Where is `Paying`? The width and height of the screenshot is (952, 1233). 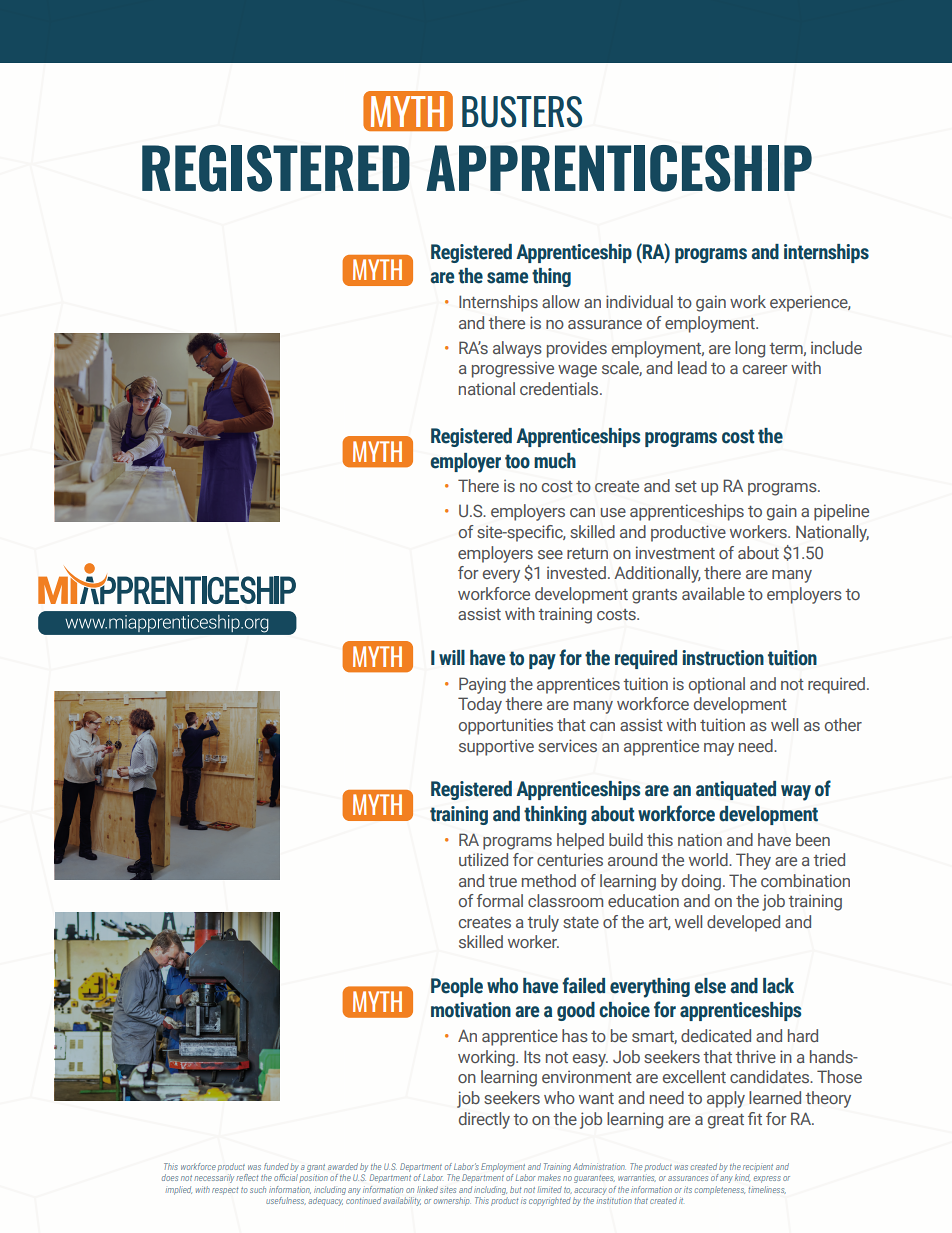
Paying is located at coordinates (482, 685).
